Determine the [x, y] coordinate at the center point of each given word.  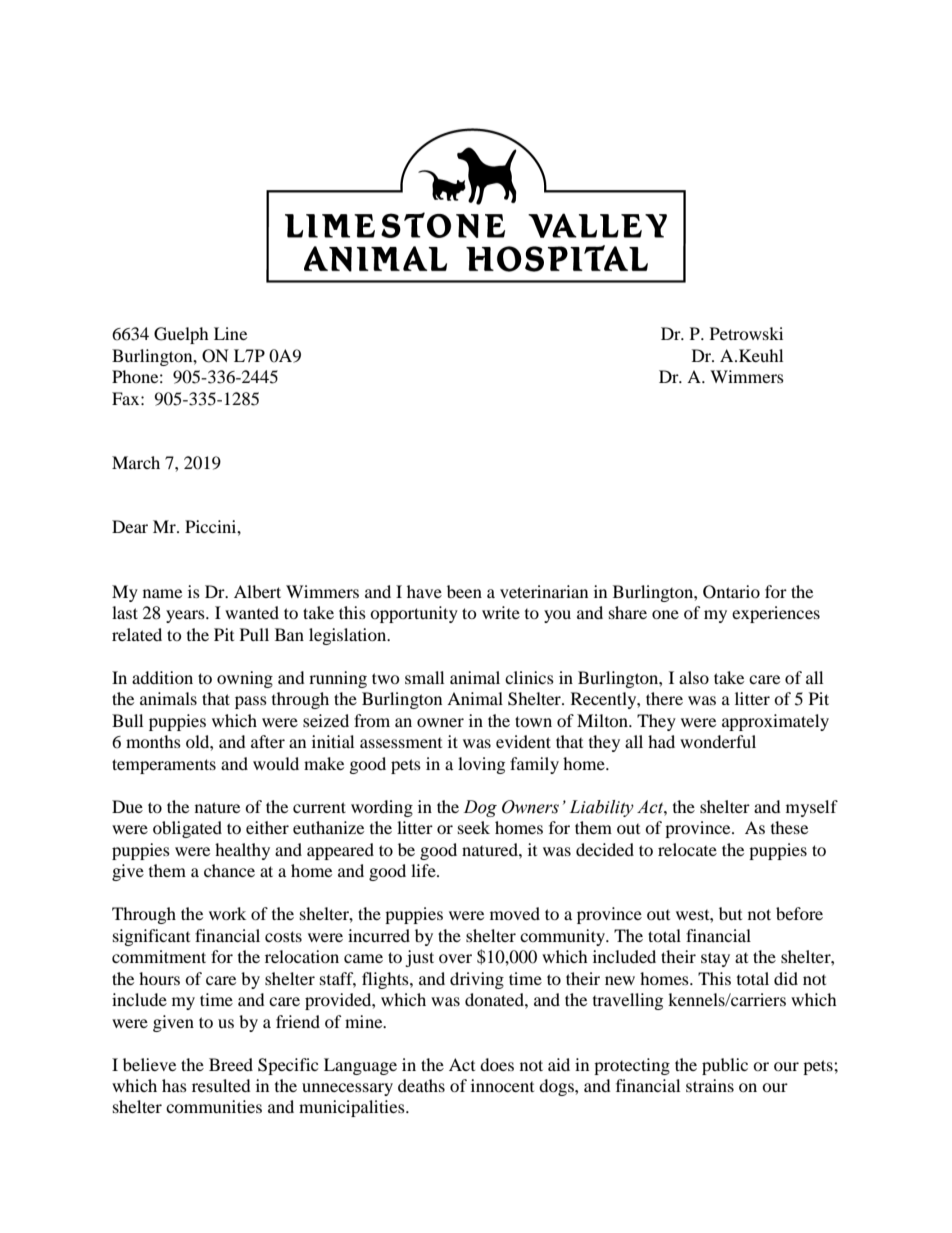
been [464, 591]
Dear [130, 526]
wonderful [718, 741]
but [730, 913]
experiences [776, 614]
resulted [221, 1085]
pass [251, 702]
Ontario [731, 592]
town [533, 721]
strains [710, 1085]
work [227, 913]
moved [515, 913]
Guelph [181, 335]
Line [230, 333]
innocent [502, 1085]
